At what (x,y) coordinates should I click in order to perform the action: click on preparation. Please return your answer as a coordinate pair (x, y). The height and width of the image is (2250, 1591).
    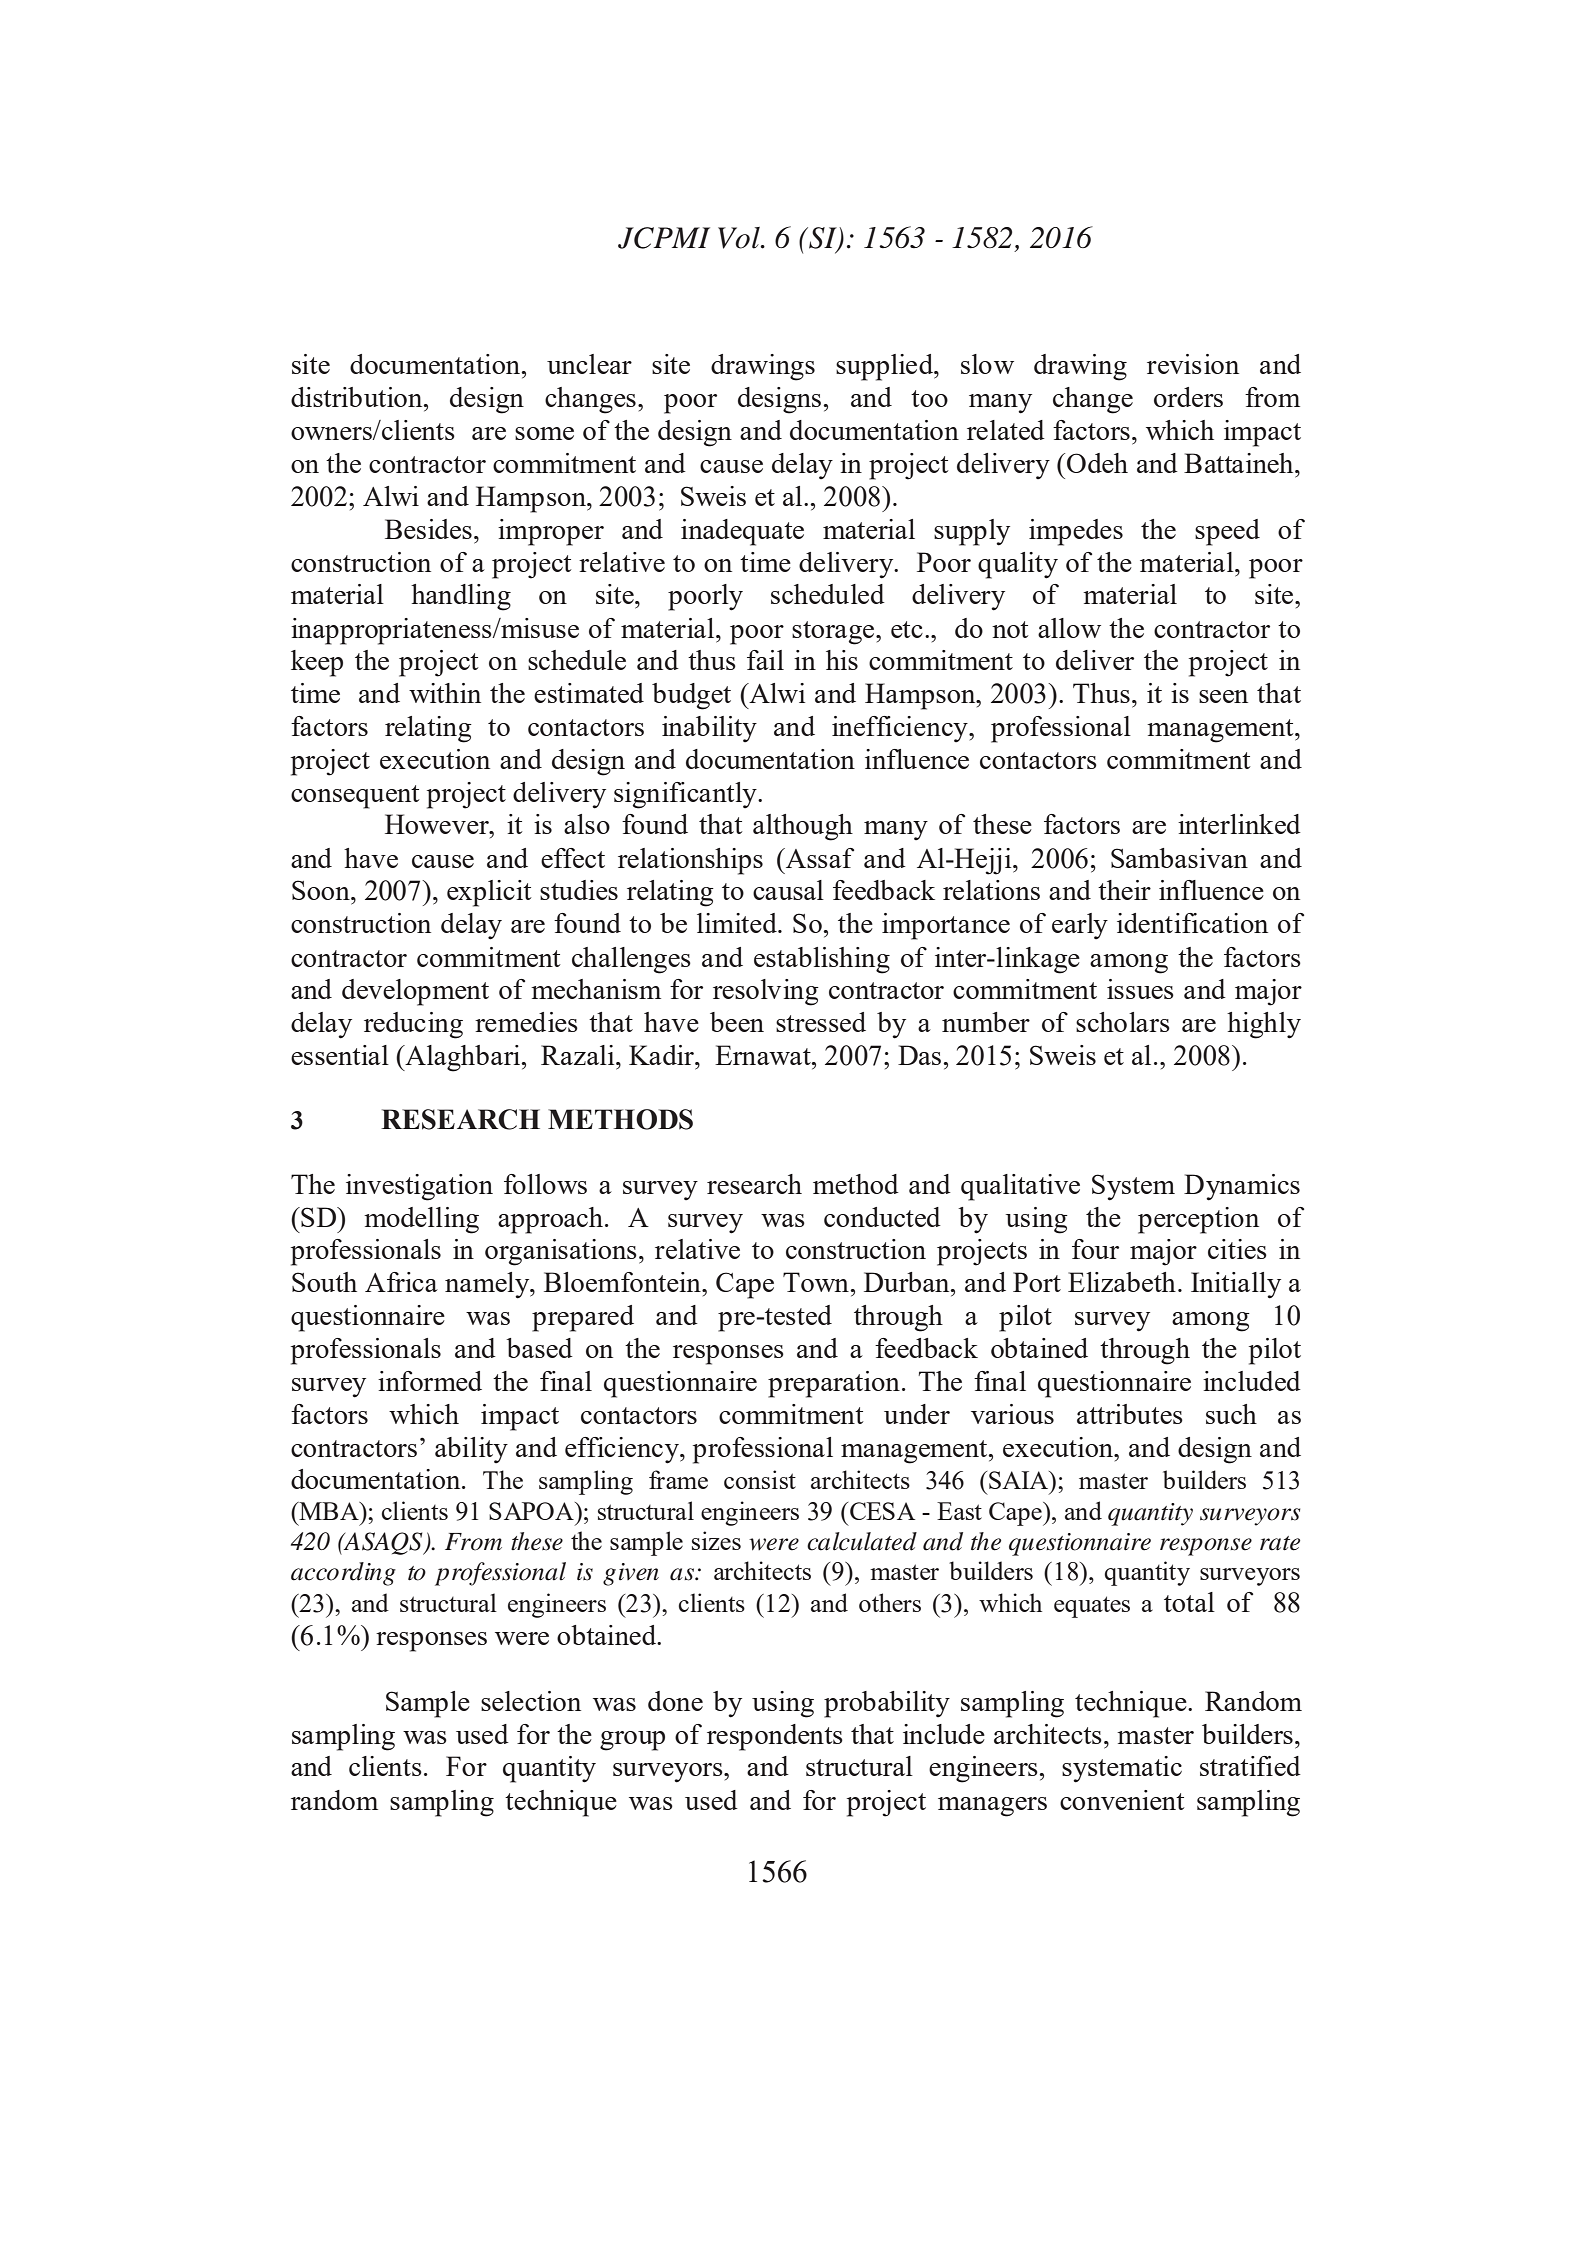
    Looking at the image, I should click on (834, 1384).
